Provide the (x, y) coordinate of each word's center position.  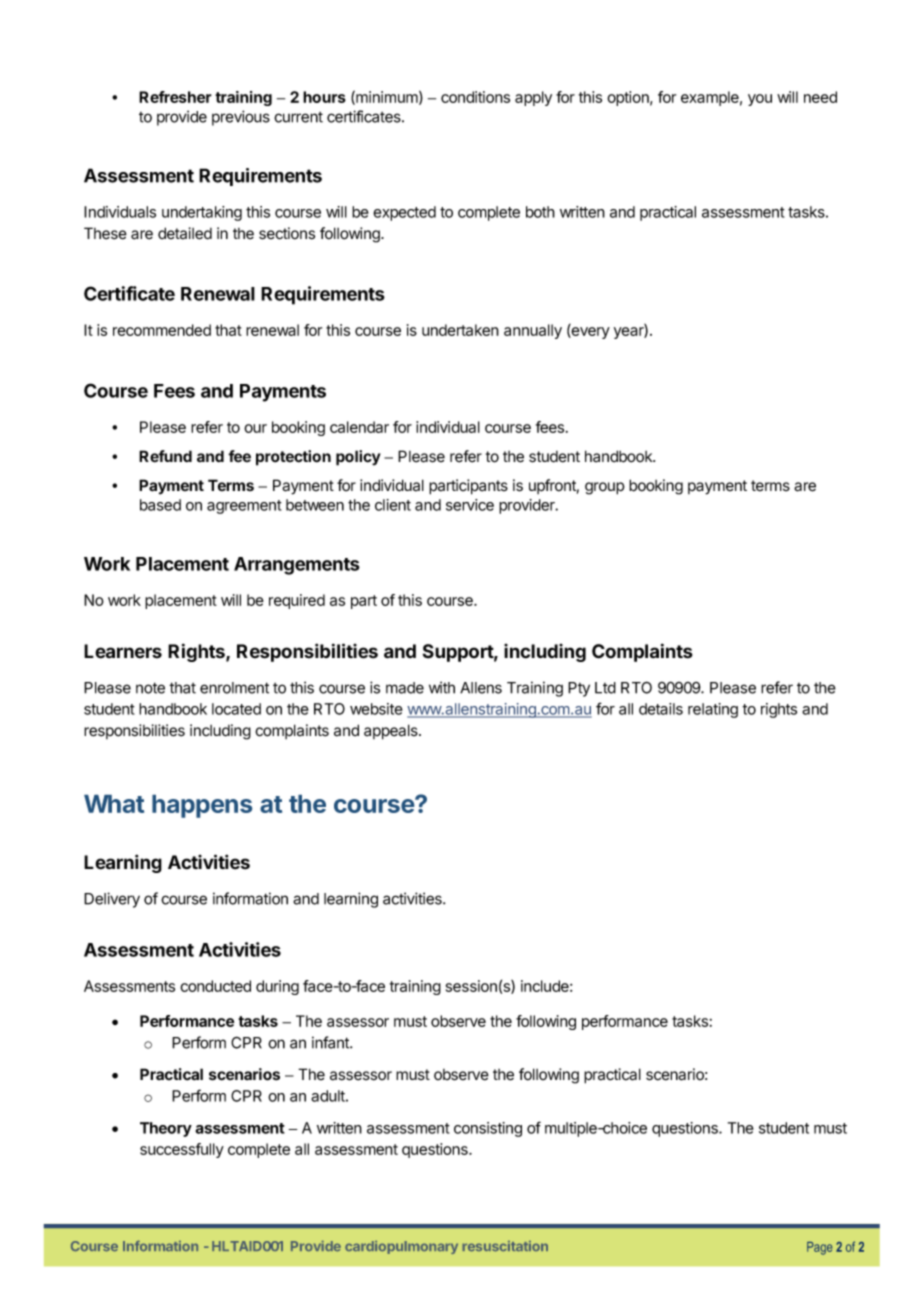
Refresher (175, 97)
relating (713, 710)
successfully (182, 1150)
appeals (392, 732)
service (470, 505)
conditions (475, 97)
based (160, 505)
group (605, 488)
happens (202, 806)
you (760, 100)
